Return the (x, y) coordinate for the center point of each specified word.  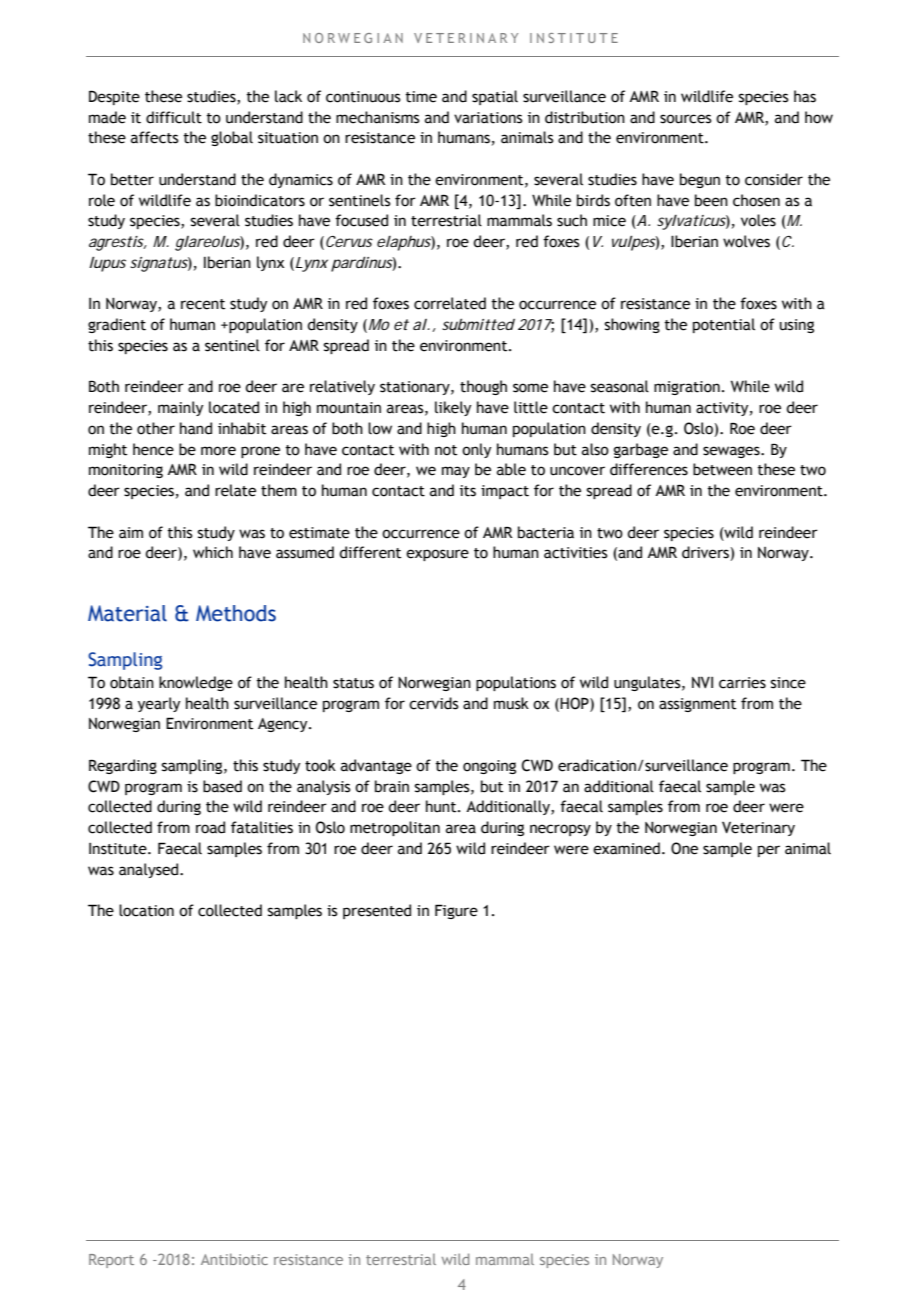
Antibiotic (234, 1259)
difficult (174, 117)
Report (111, 1261)
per (769, 851)
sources (686, 119)
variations (488, 118)
